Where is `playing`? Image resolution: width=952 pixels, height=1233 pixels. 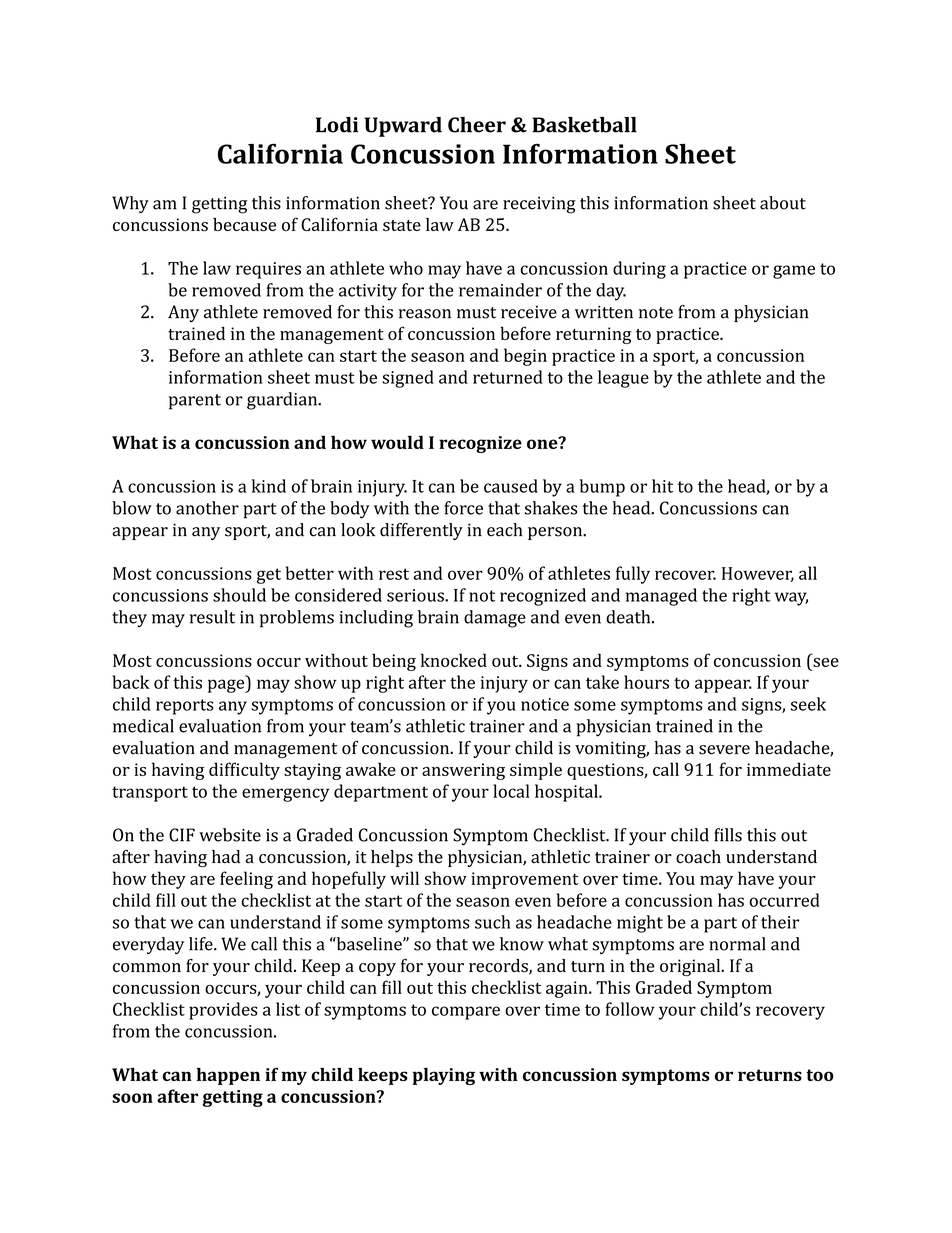 playing is located at coordinates (443, 1076).
